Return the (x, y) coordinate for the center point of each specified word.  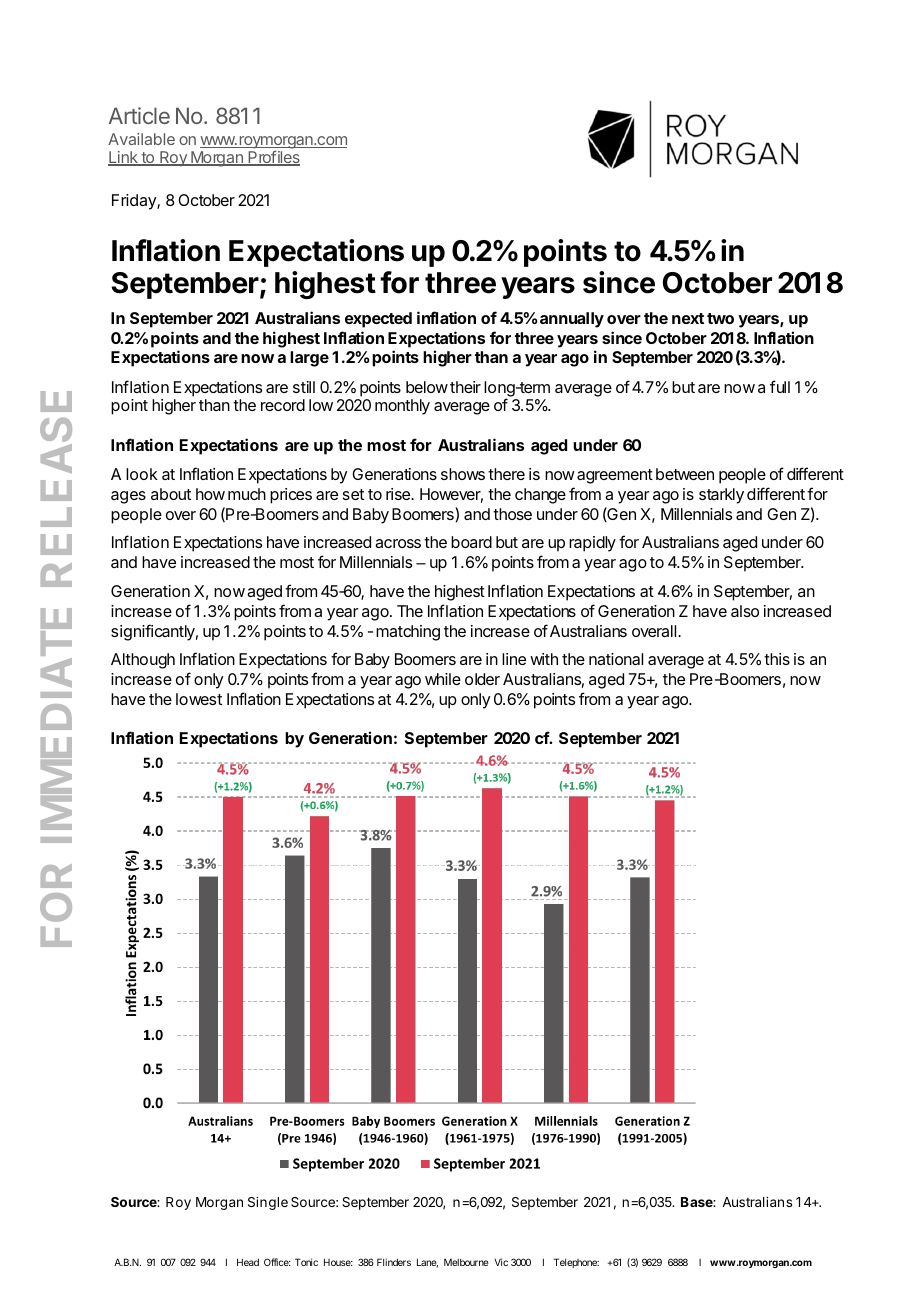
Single (268, 1203)
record (283, 405)
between (685, 474)
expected (378, 320)
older (482, 679)
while (443, 679)
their (465, 387)
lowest (199, 699)
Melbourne (466, 1262)
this (777, 659)
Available (141, 139)
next (688, 318)
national (616, 659)
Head (248, 1262)
